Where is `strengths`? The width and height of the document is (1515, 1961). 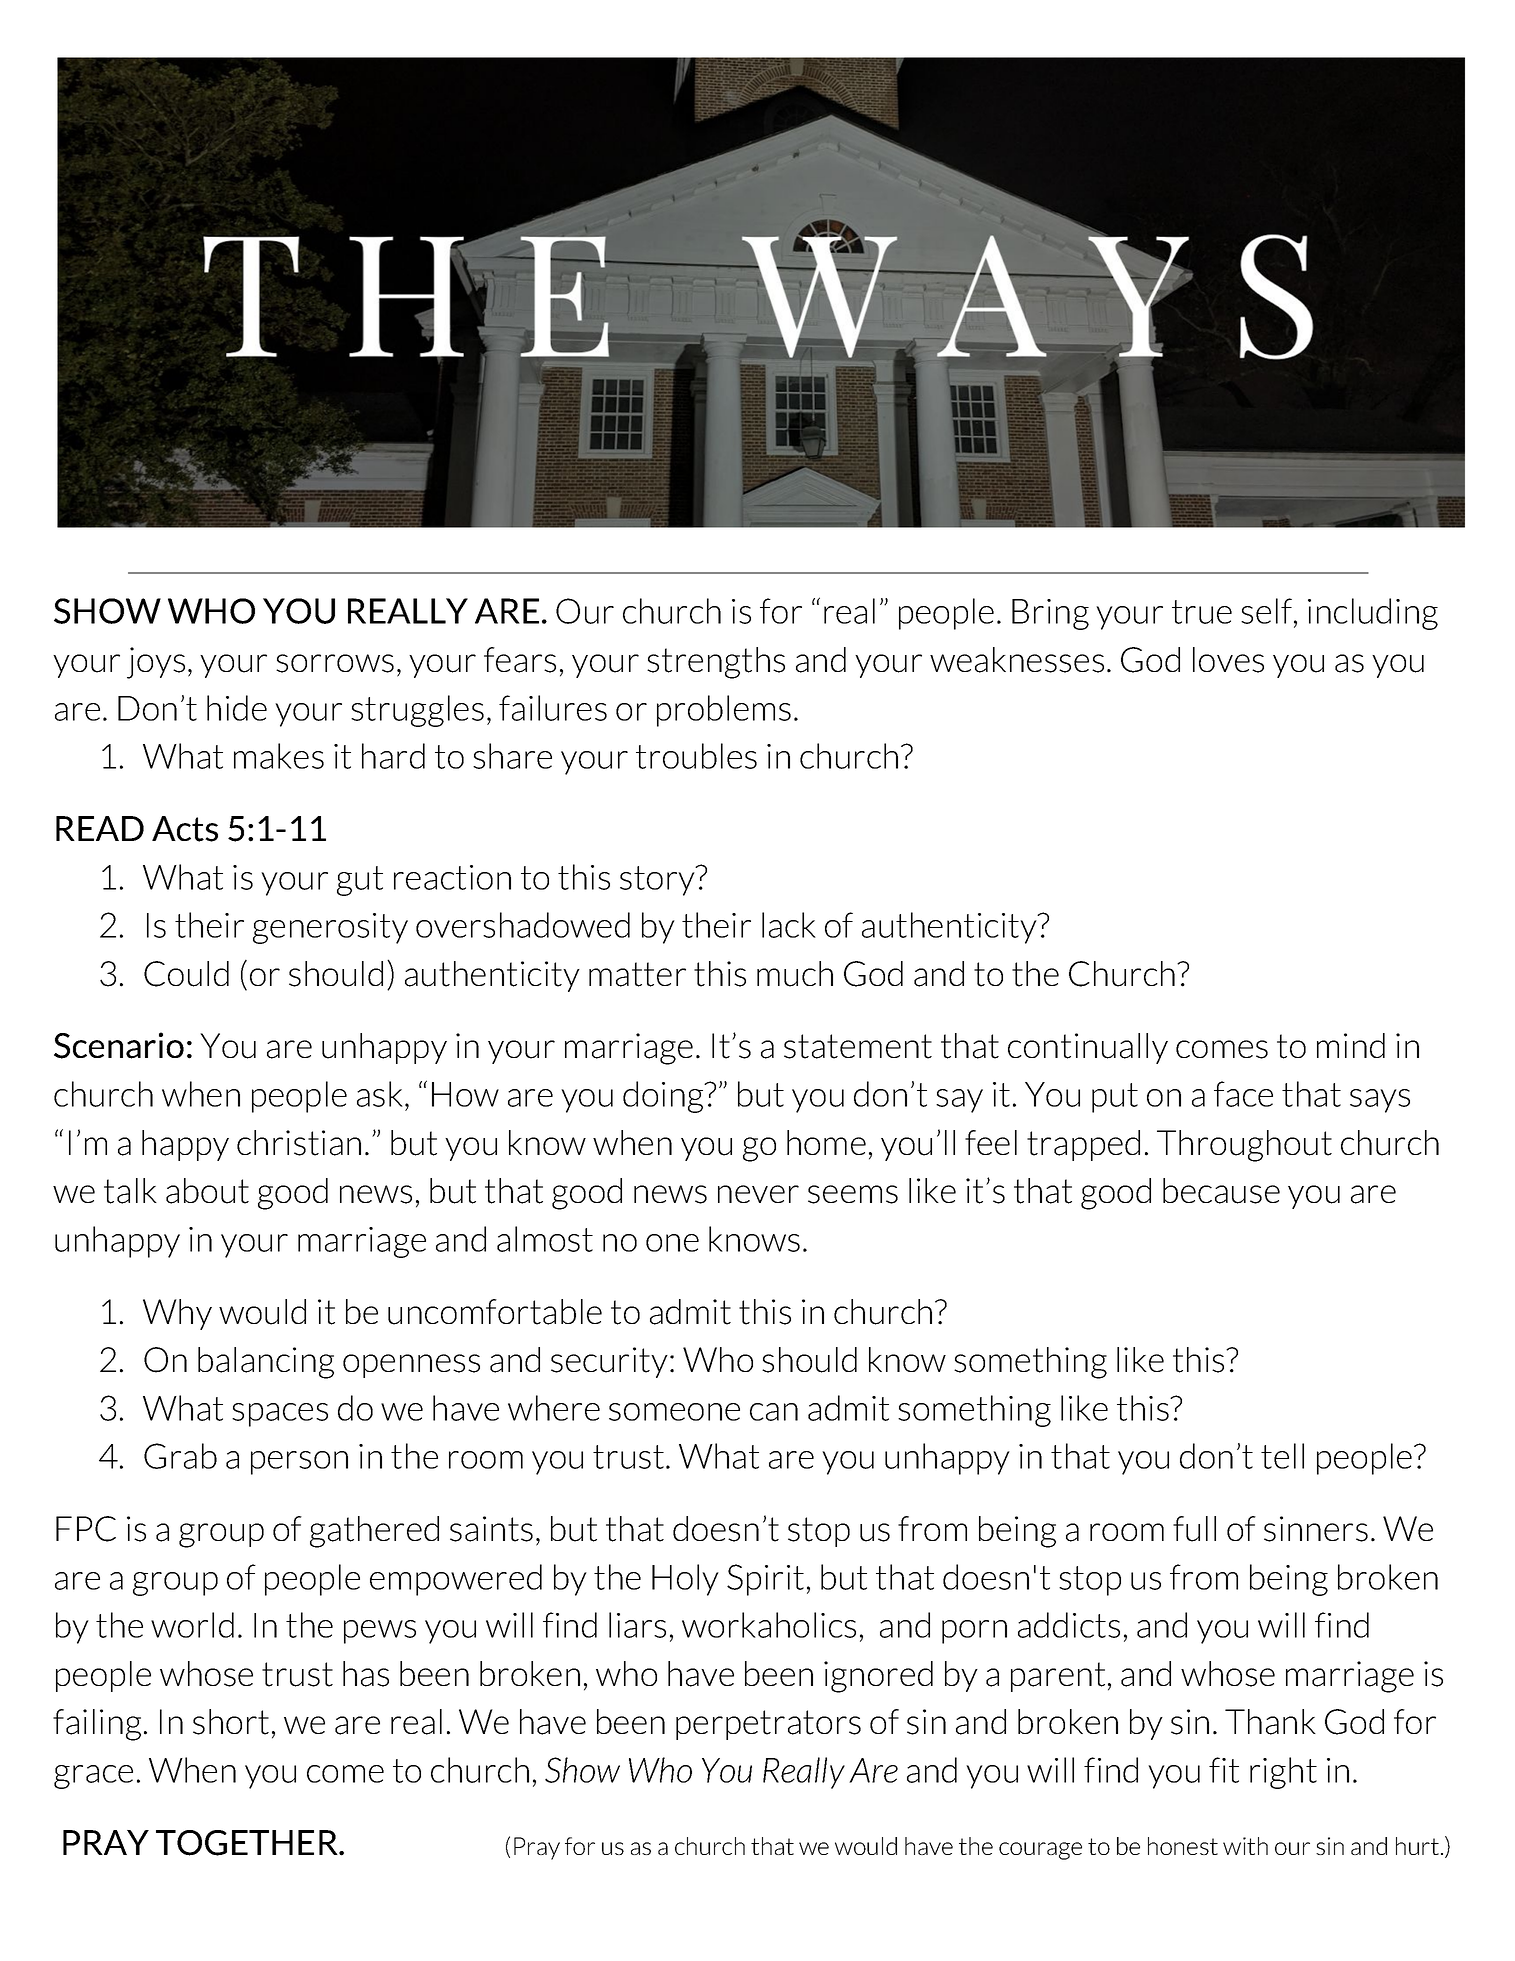 strengths is located at coordinates (716, 663).
